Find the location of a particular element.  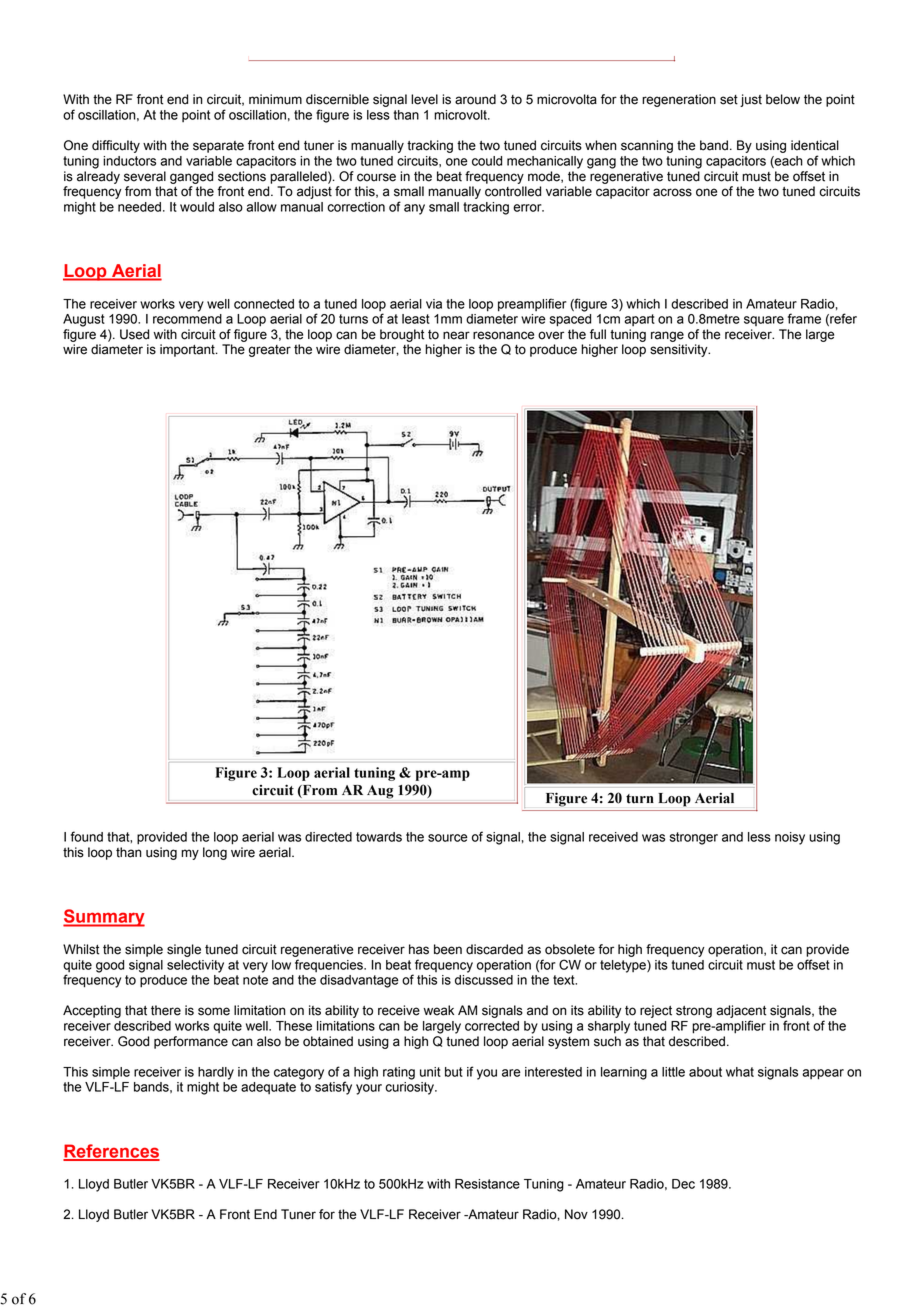

separate is located at coordinates (218, 147).
